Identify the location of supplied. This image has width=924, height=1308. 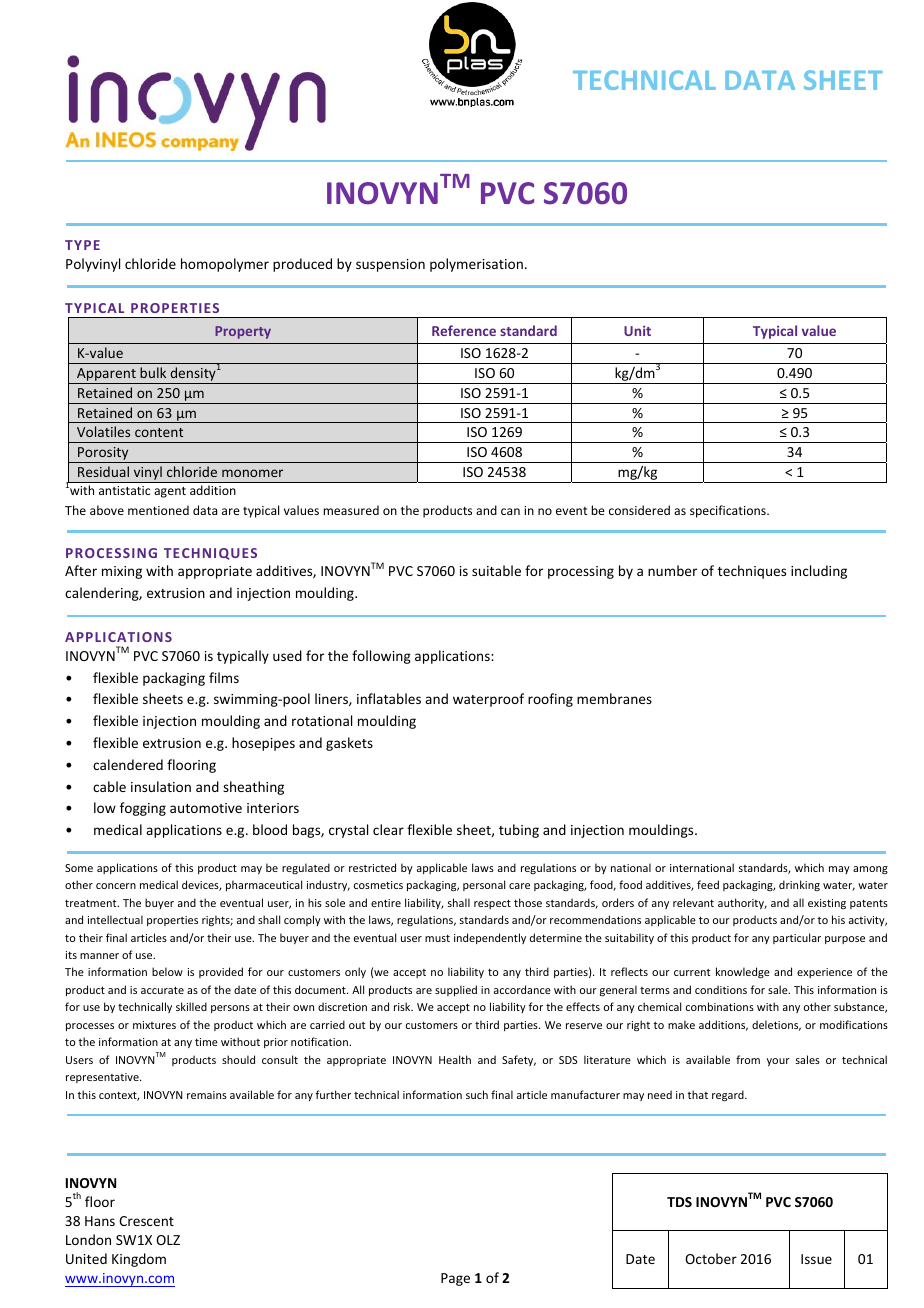
(456, 990).
